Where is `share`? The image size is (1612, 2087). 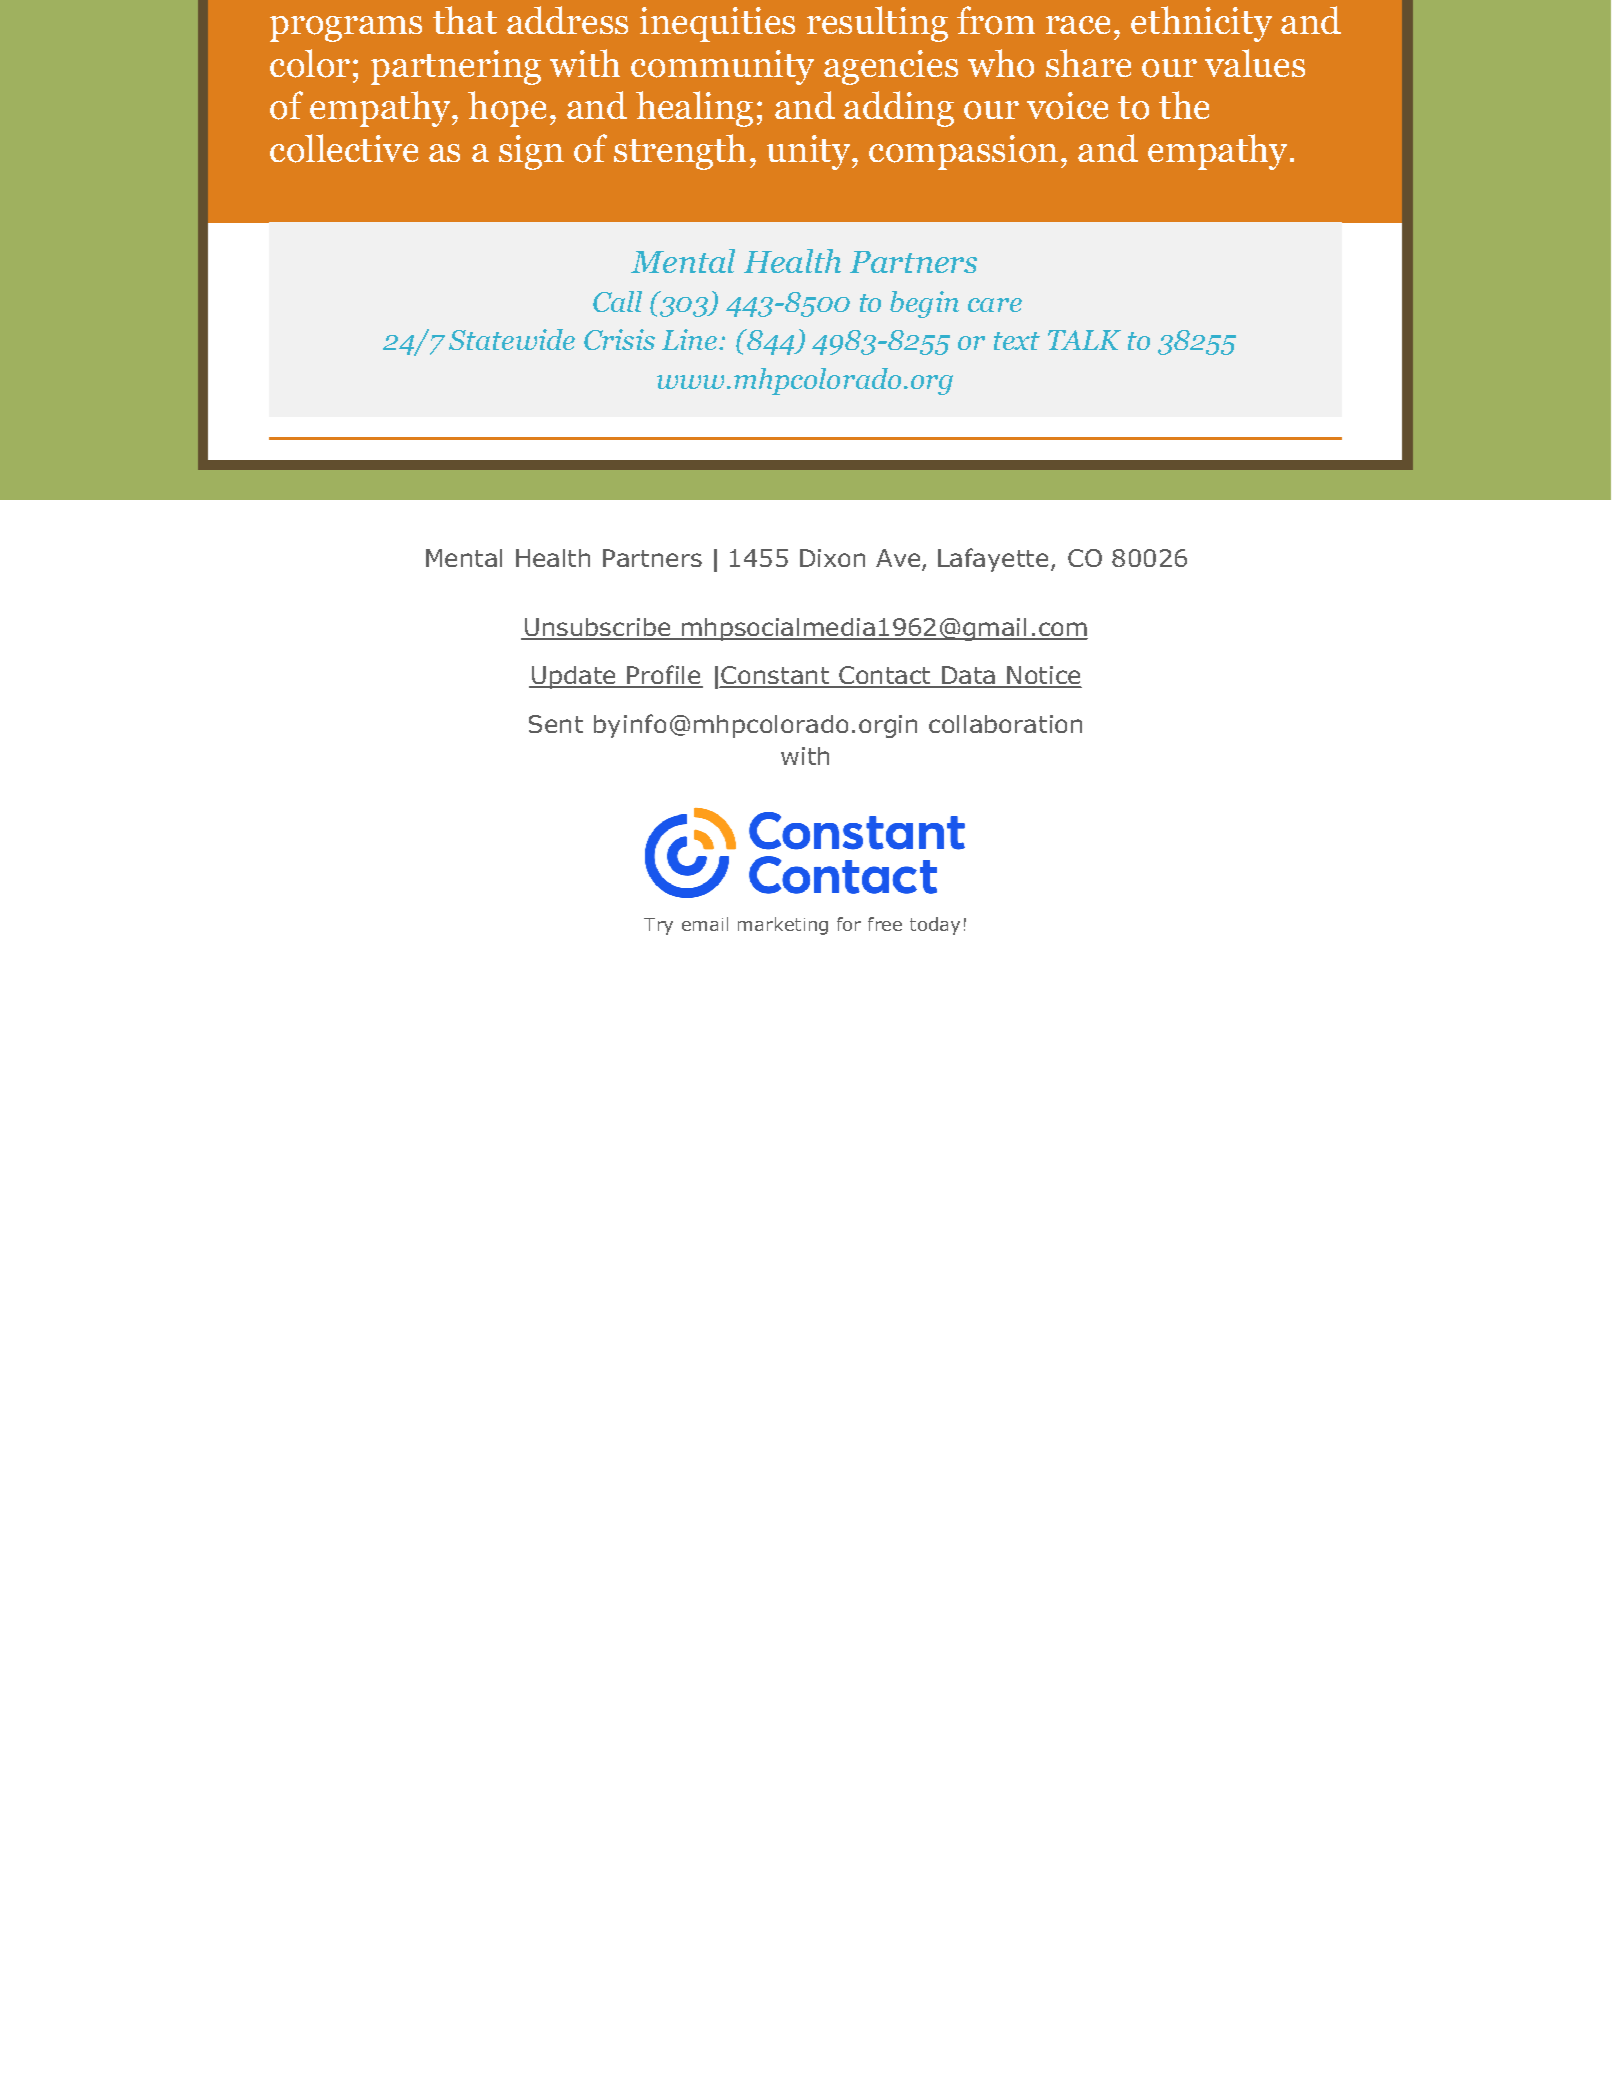 share is located at coordinates (1088, 63).
